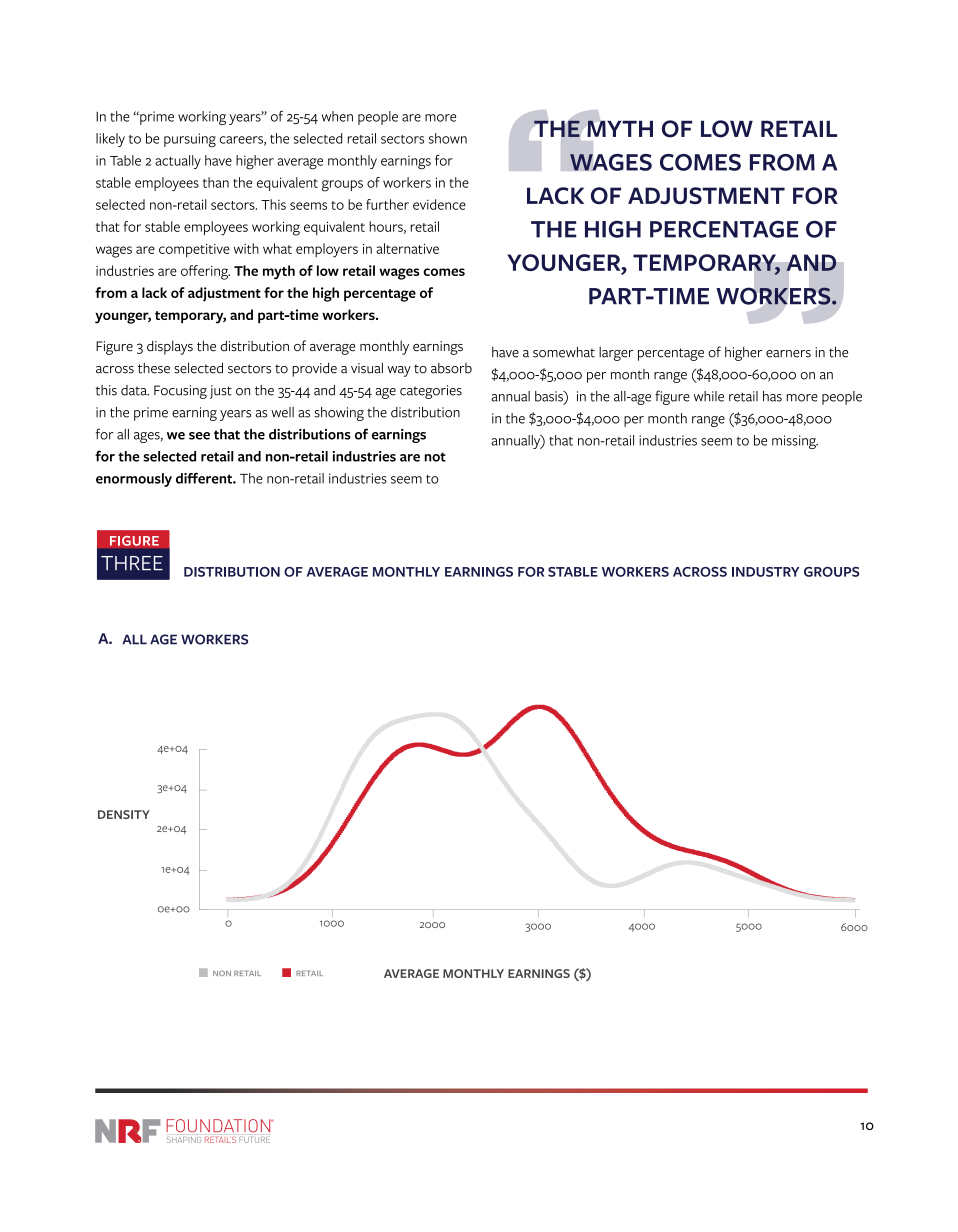 This image has height=1232, width=958. I want to click on INDUSTRY, so click(765, 572).
